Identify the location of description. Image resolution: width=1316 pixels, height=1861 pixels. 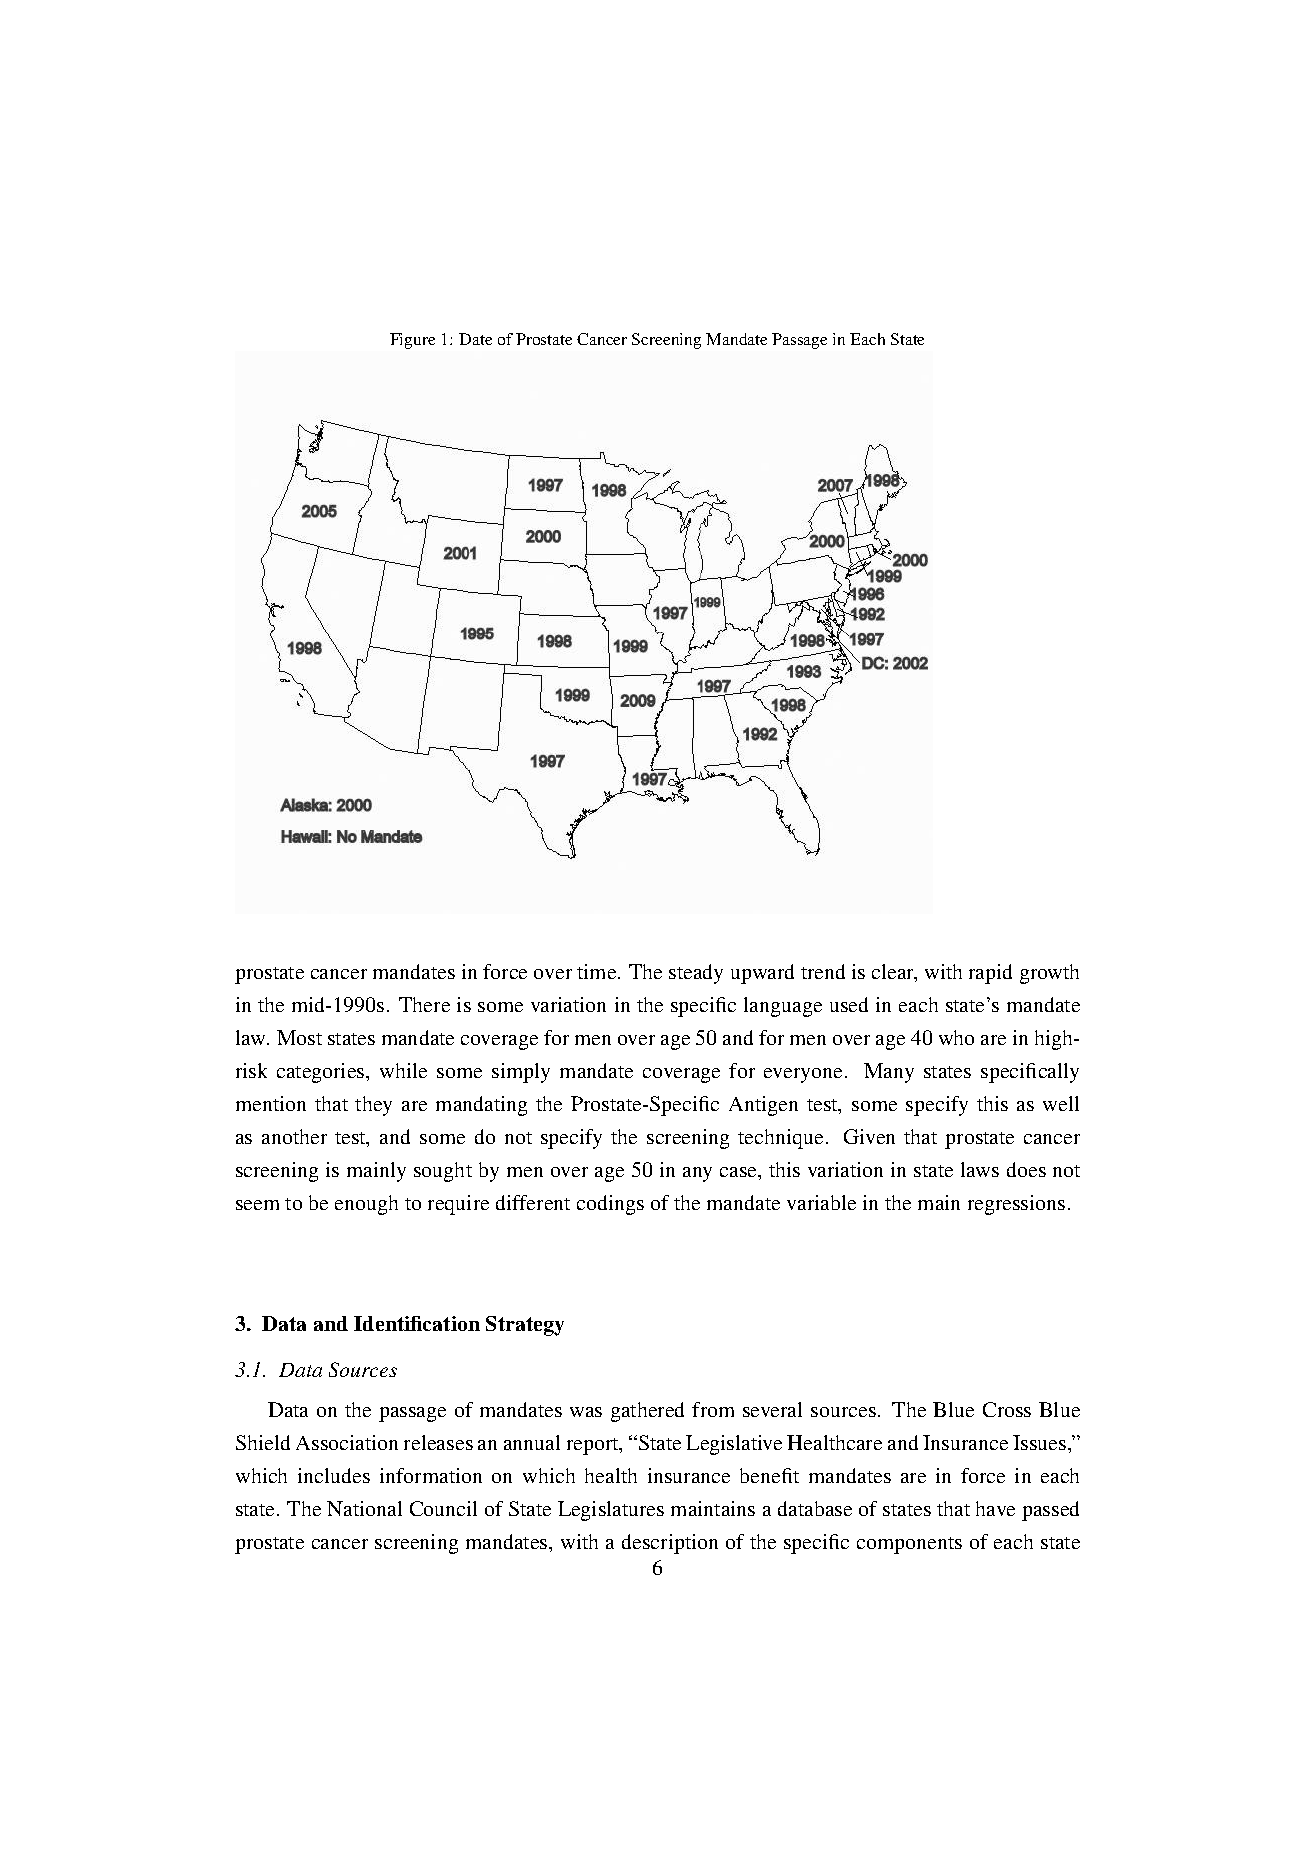
(670, 1544).
